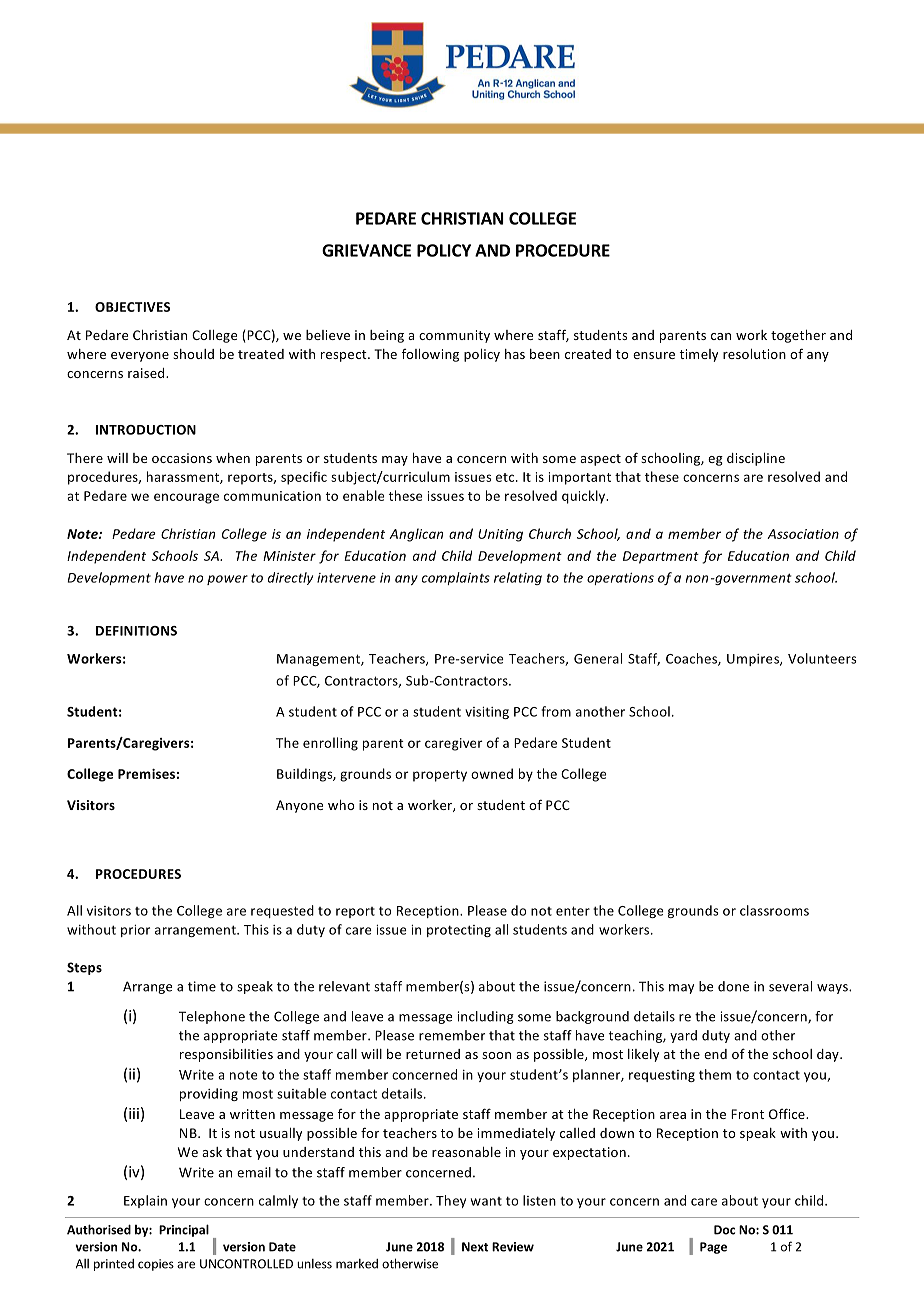 The width and height of the screenshot is (924, 1308). What do you see at coordinates (500, 535) in the screenshot?
I see `Uniting` at bounding box center [500, 535].
